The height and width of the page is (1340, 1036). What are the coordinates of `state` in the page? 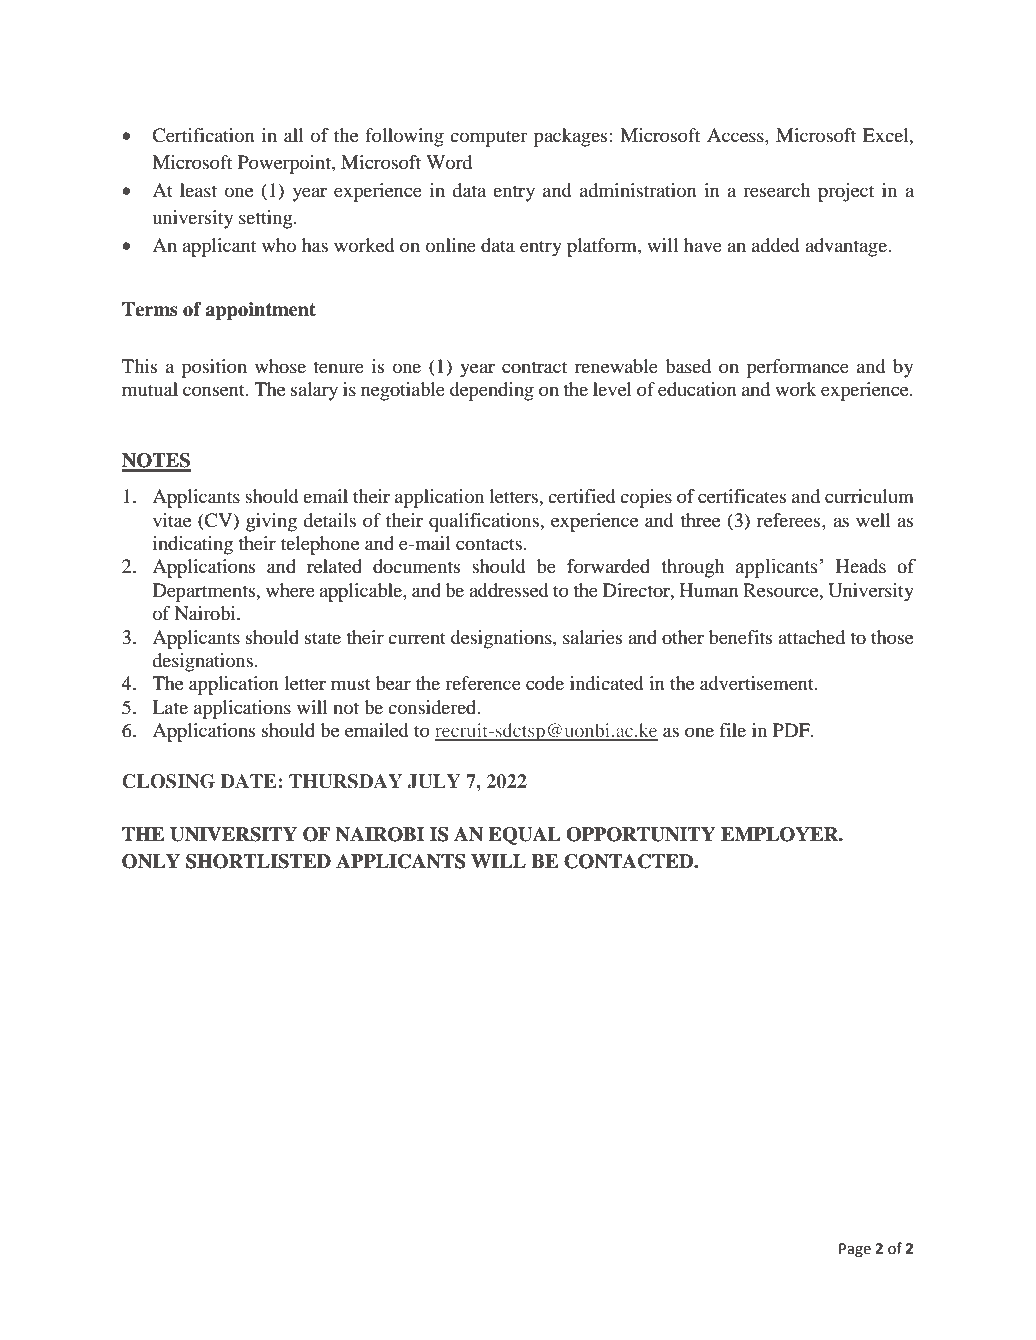 It's located at (323, 638).
